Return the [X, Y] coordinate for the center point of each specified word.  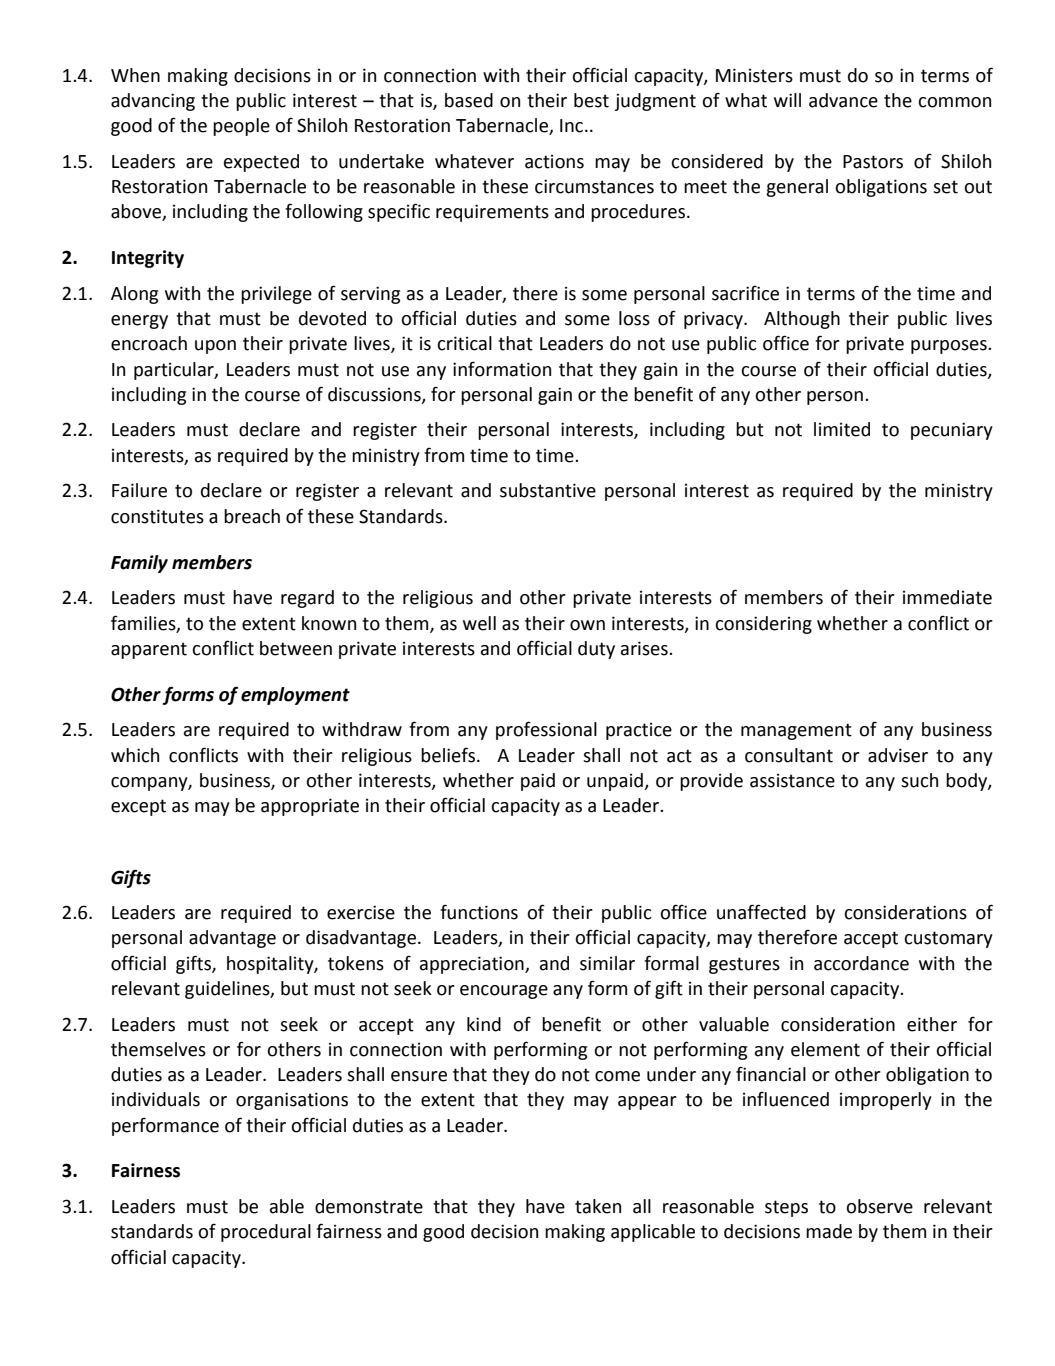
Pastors [873, 162]
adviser [898, 755]
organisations [292, 1101]
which [135, 755]
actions [554, 161]
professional [546, 730]
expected [261, 163]
